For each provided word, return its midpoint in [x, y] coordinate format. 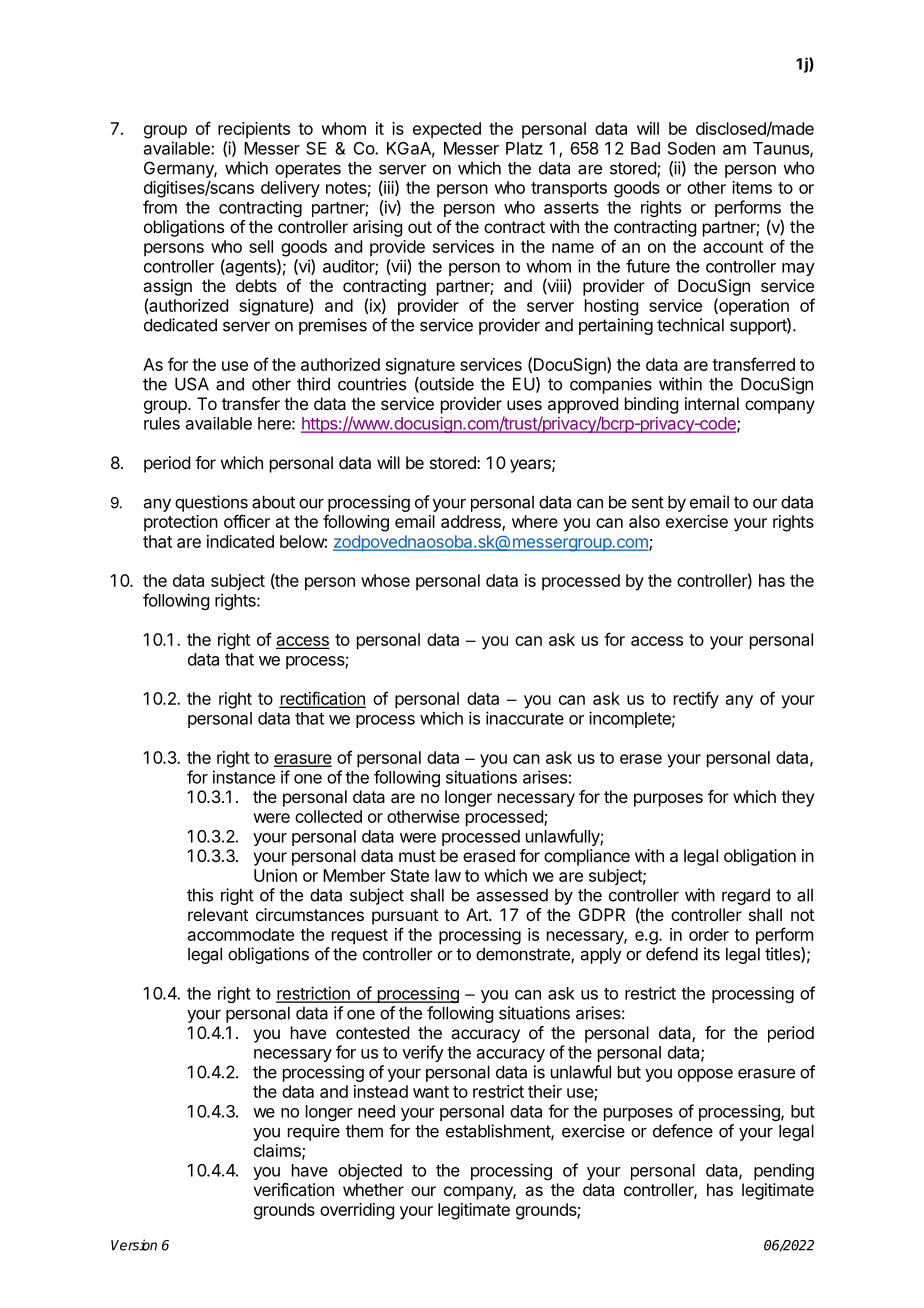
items [752, 187]
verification [293, 1189]
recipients [254, 130]
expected [447, 130]
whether [373, 1189]
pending [784, 1171]
